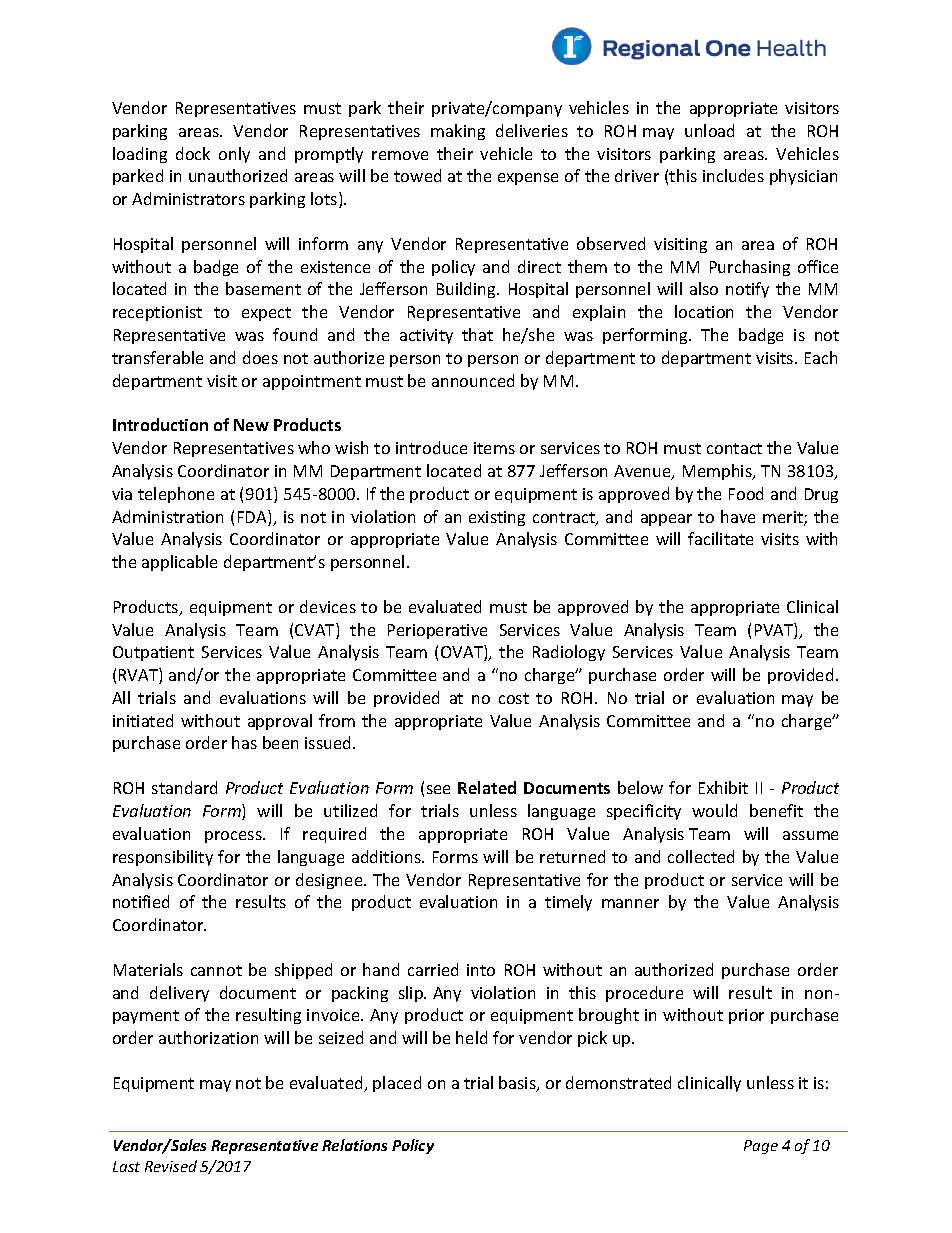 This image has height=1233, width=952. What do you see at coordinates (481, 970) in the image?
I see `into` at bounding box center [481, 970].
